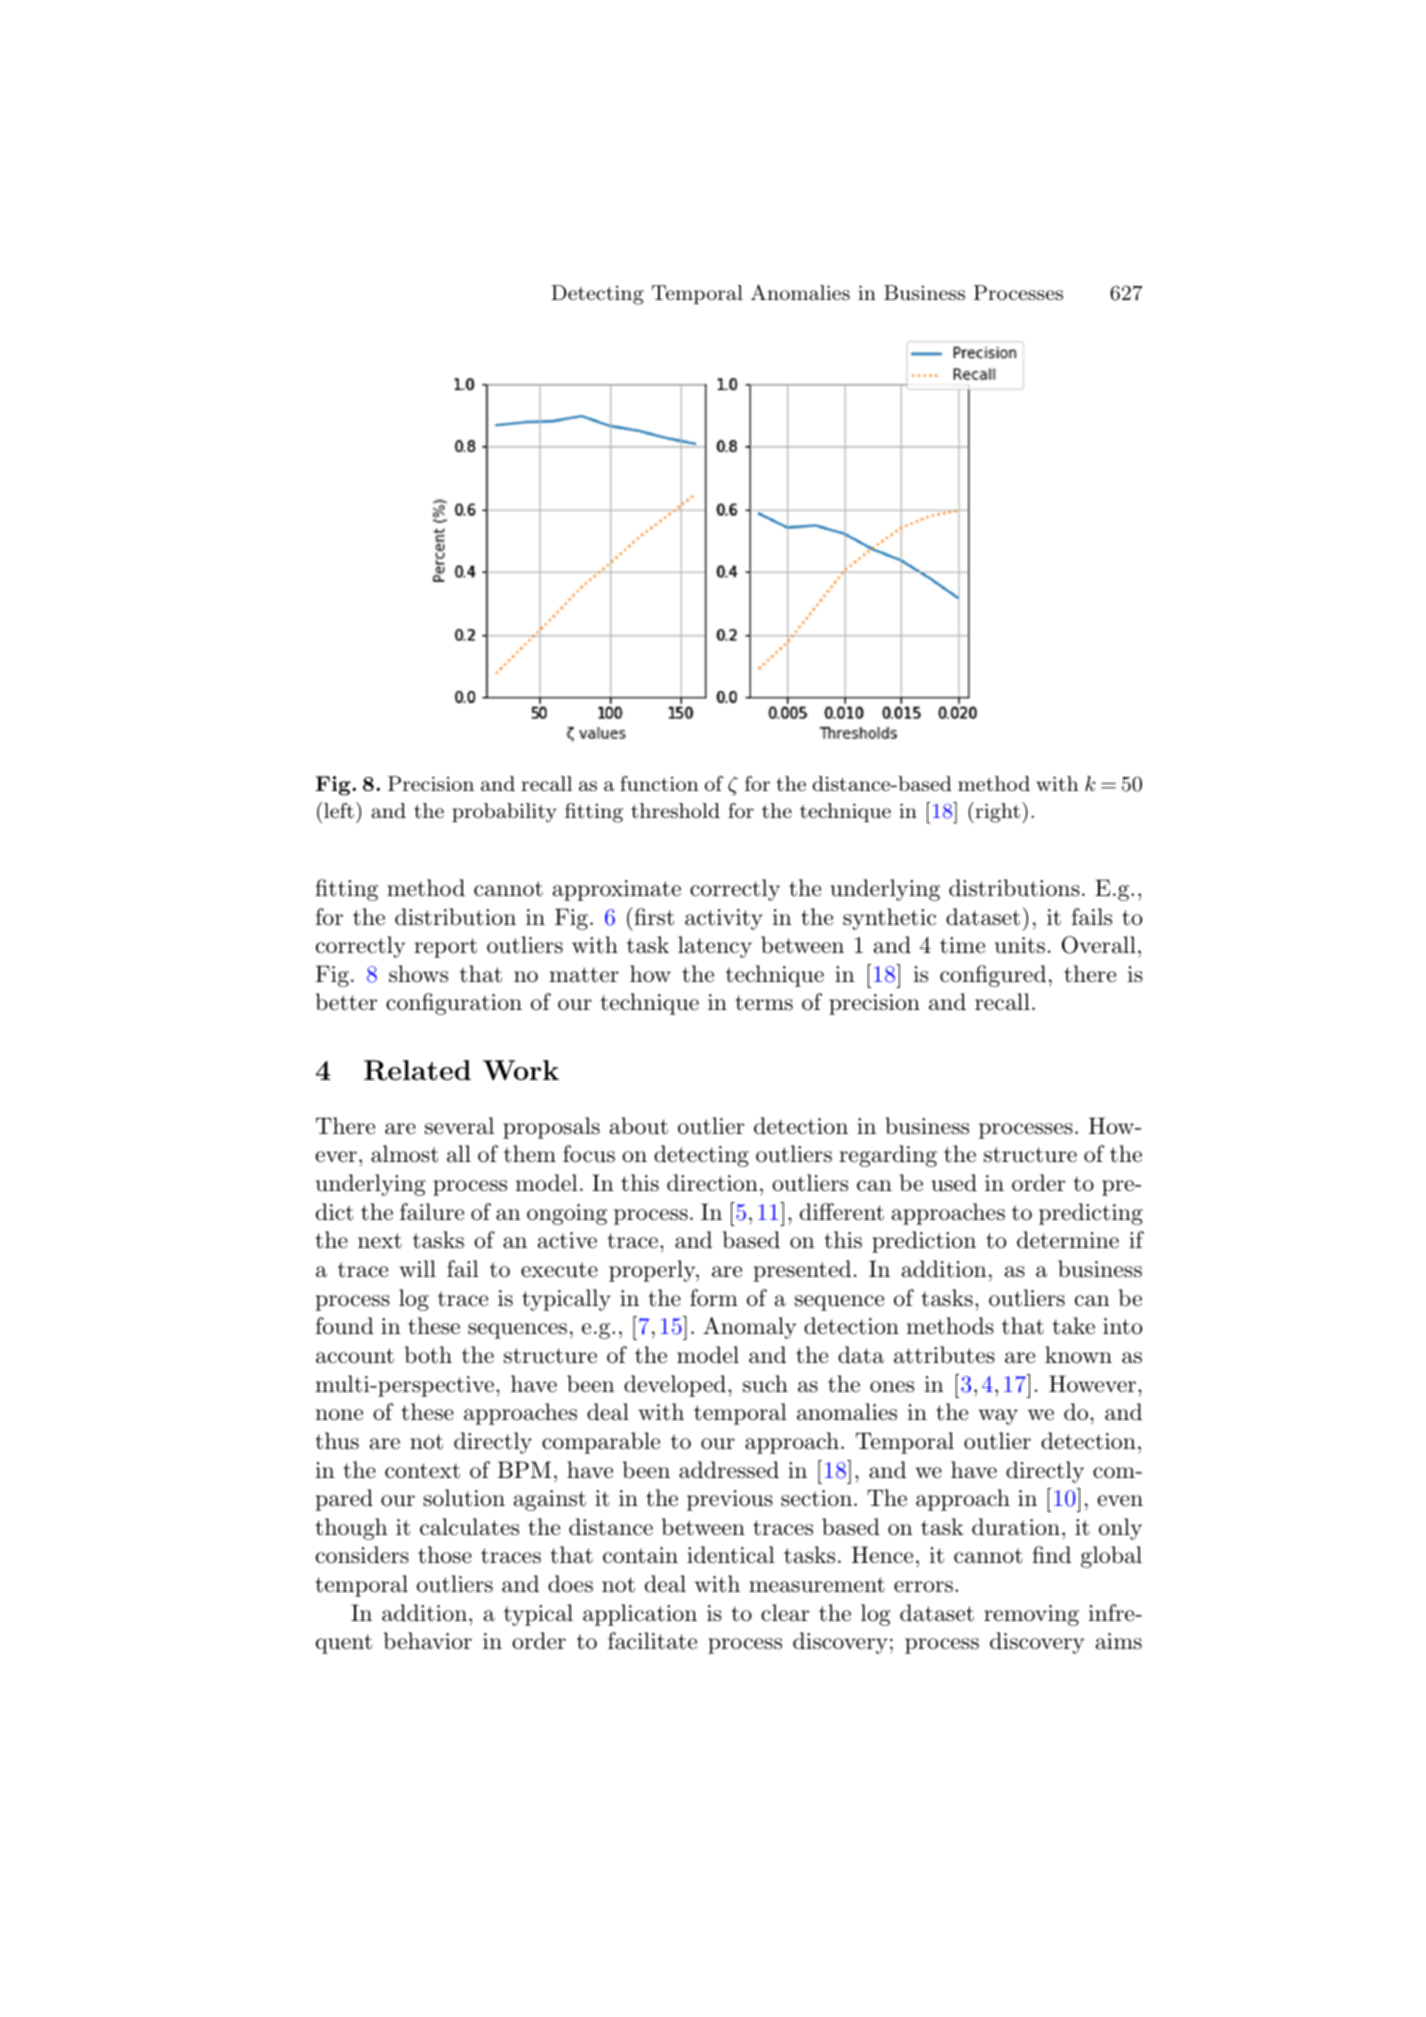 The width and height of the page is (1426, 2017). I want to click on clear, so click(785, 1613).
